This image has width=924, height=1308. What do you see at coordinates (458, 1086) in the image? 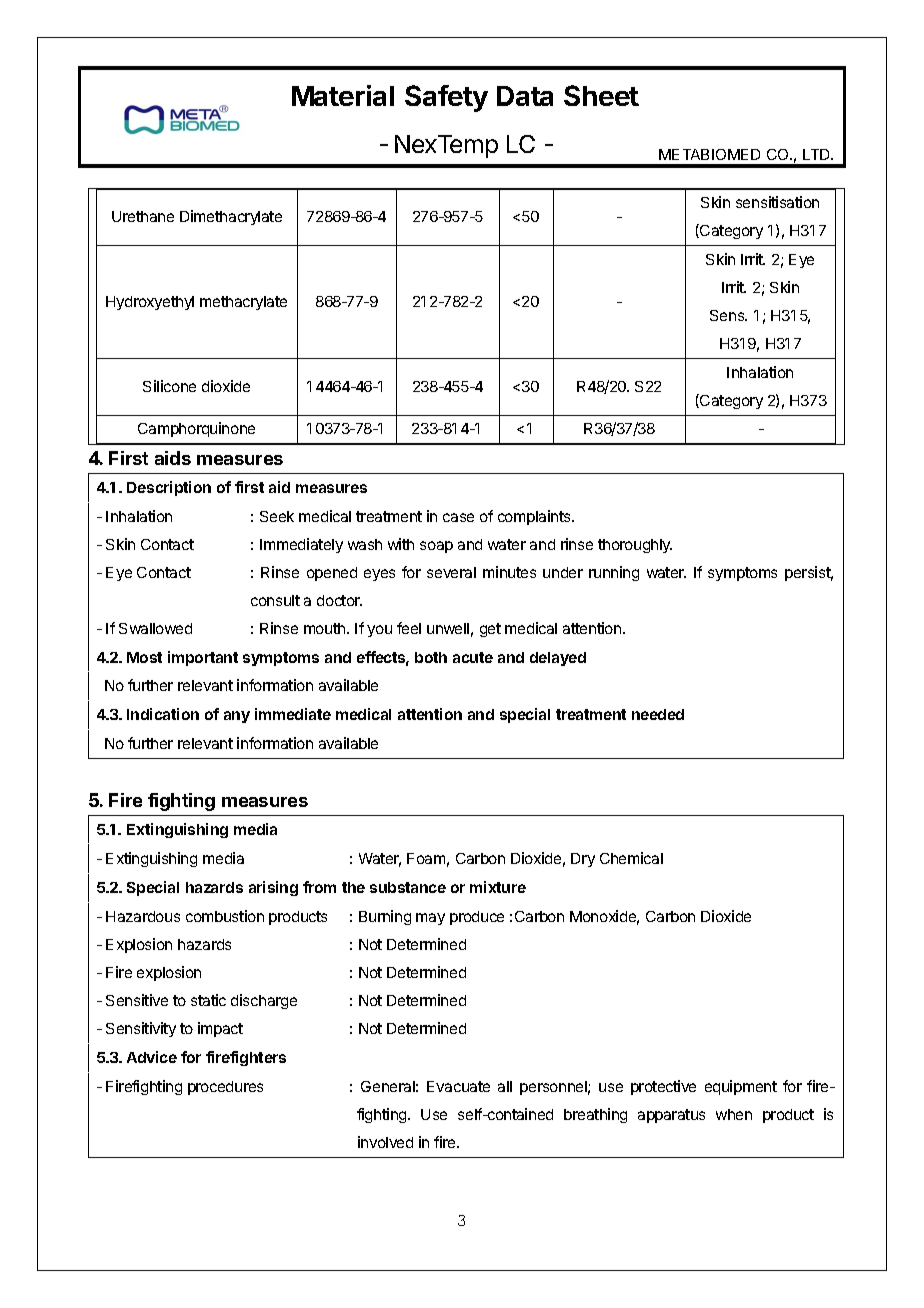
I see `Evacuate` at bounding box center [458, 1086].
